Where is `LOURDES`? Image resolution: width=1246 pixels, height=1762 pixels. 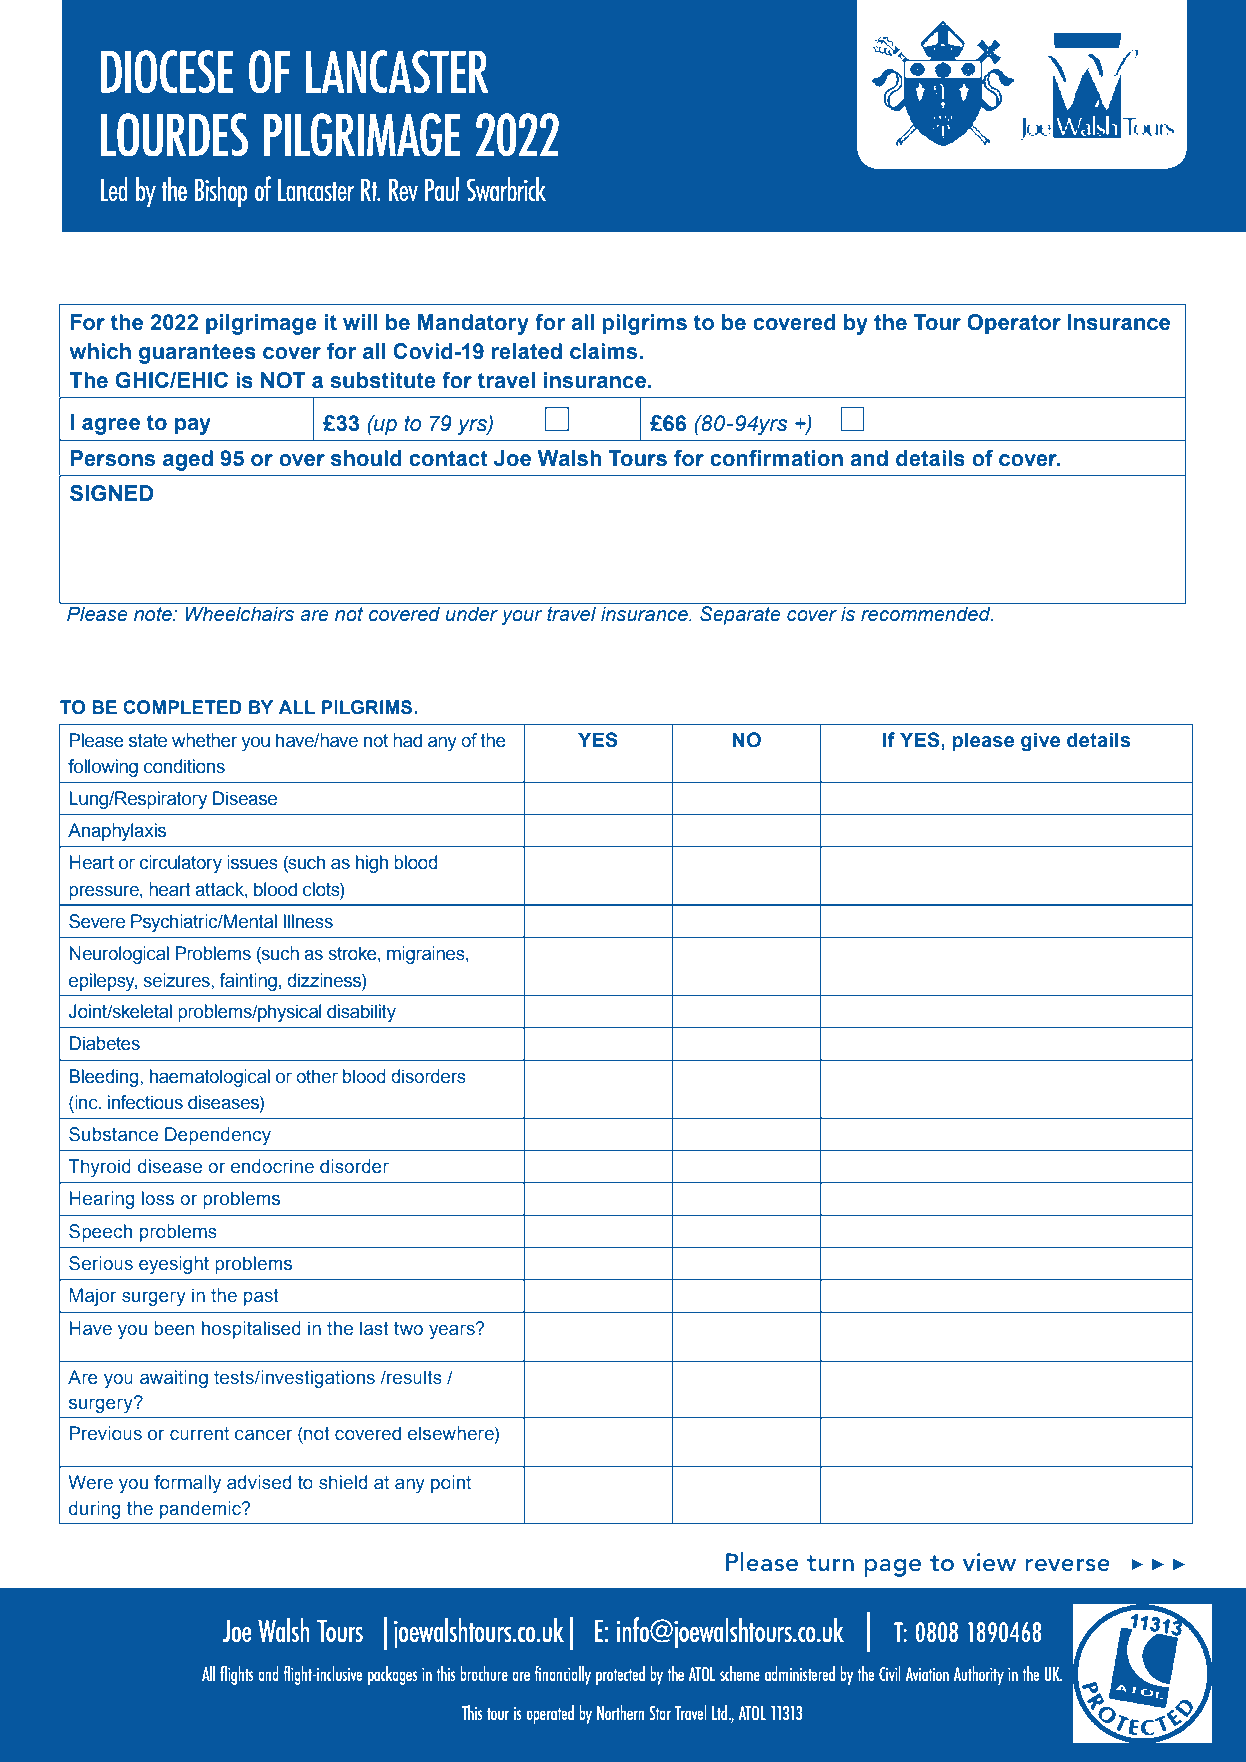 LOURDES is located at coordinates (174, 135).
